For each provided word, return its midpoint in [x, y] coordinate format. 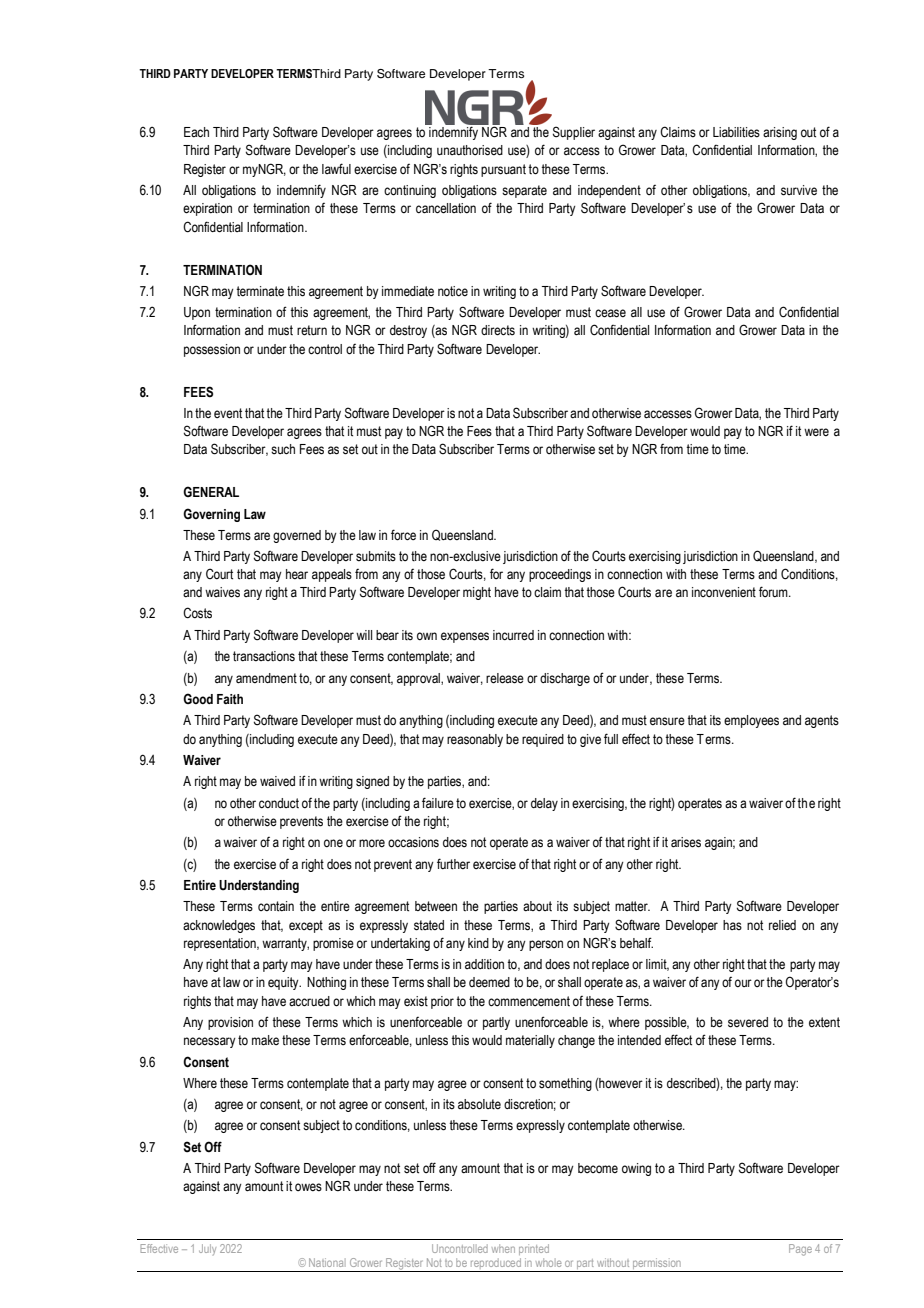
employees [751, 721]
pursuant [503, 170]
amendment [266, 678]
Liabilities [736, 132]
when [503, 1248]
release [505, 678]
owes [308, 1187]
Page [800, 1250]
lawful [336, 168]
